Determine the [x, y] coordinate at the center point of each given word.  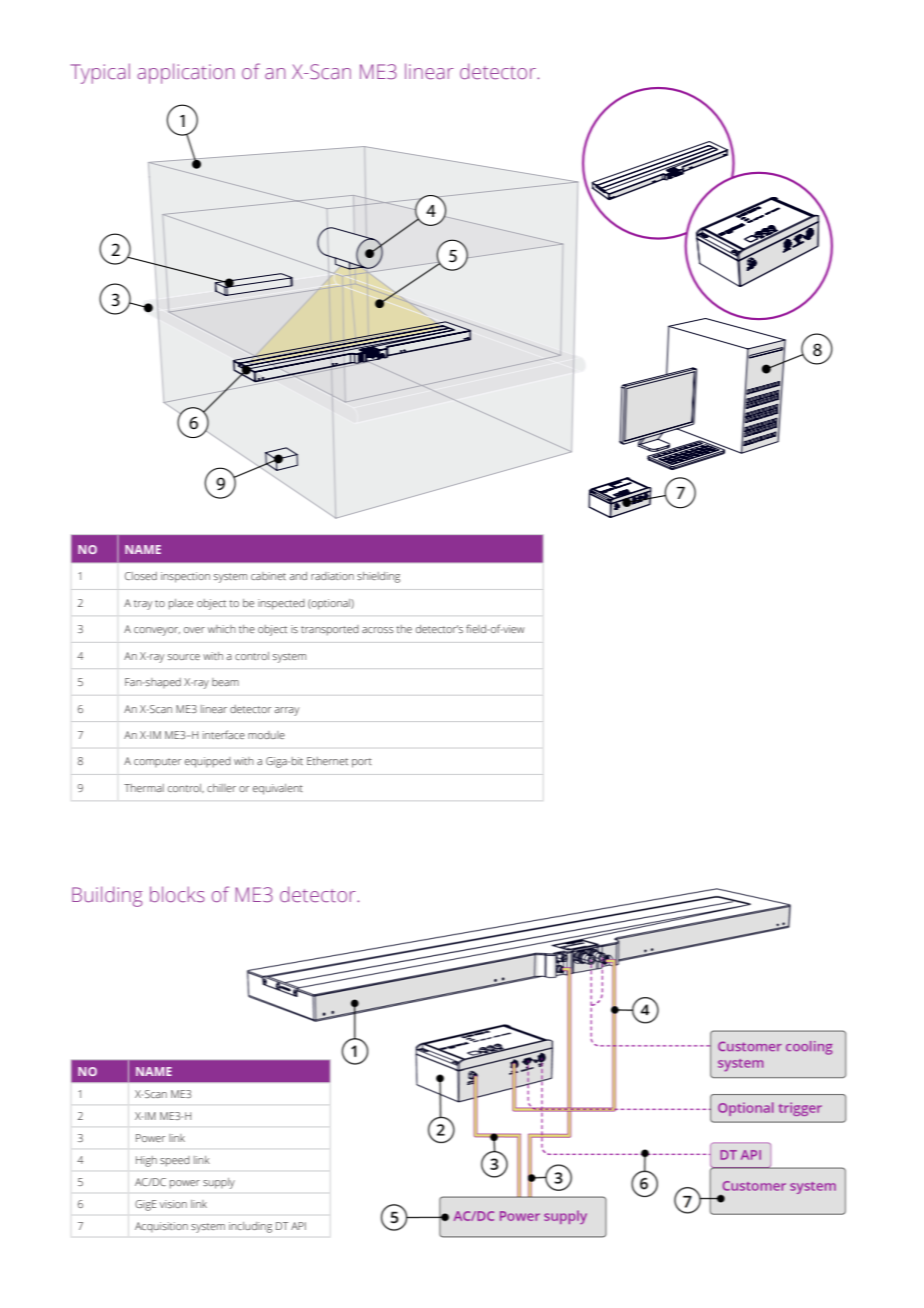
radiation [332, 576]
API [298, 1226]
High [146, 1161]
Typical [100, 73]
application [185, 73]
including [250, 1227]
